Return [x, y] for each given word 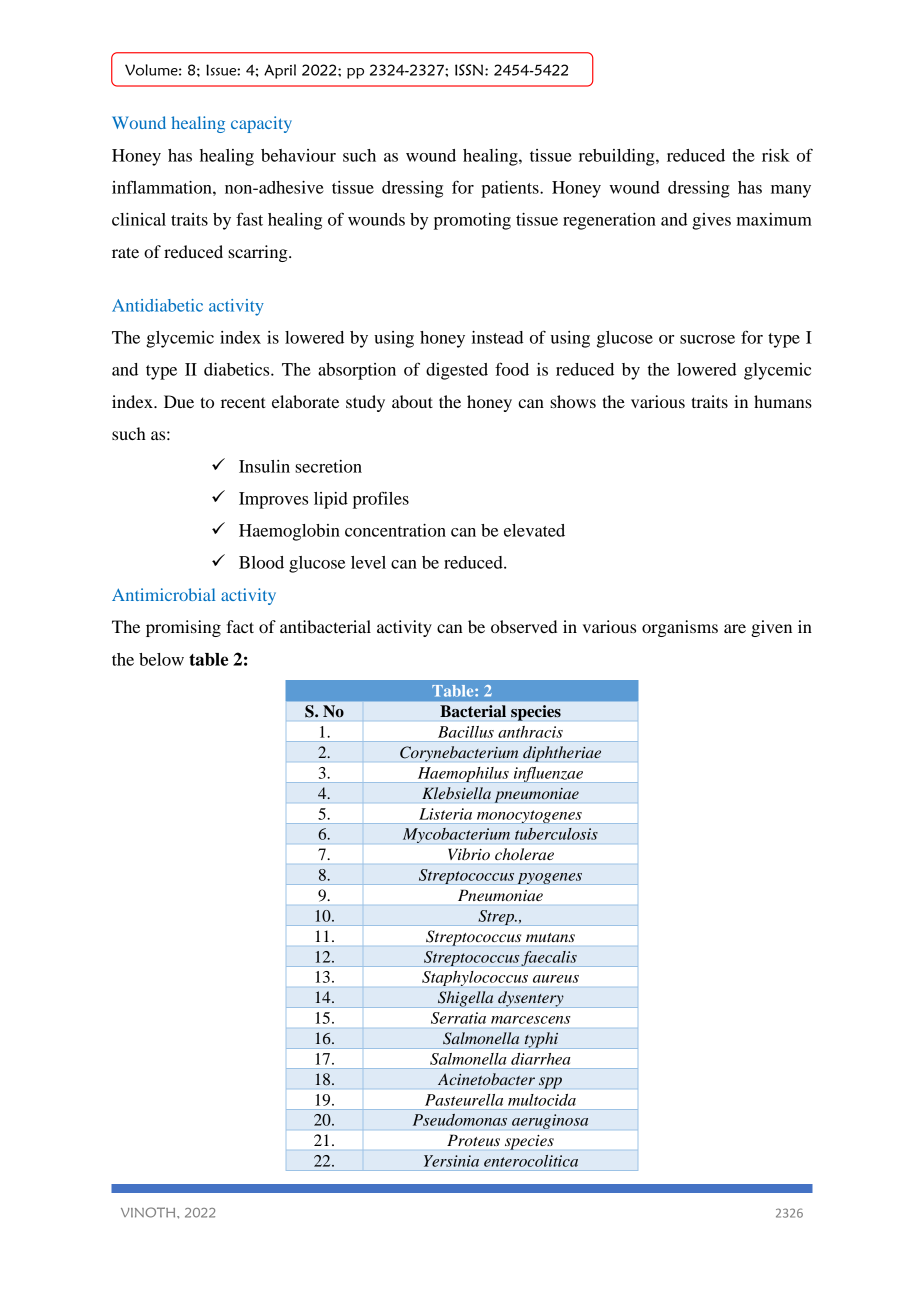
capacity [261, 124]
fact [240, 626]
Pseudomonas [460, 1120]
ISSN [469, 70]
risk [776, 155]
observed [524, 626]
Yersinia [451, 1161]
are [735, 628]
